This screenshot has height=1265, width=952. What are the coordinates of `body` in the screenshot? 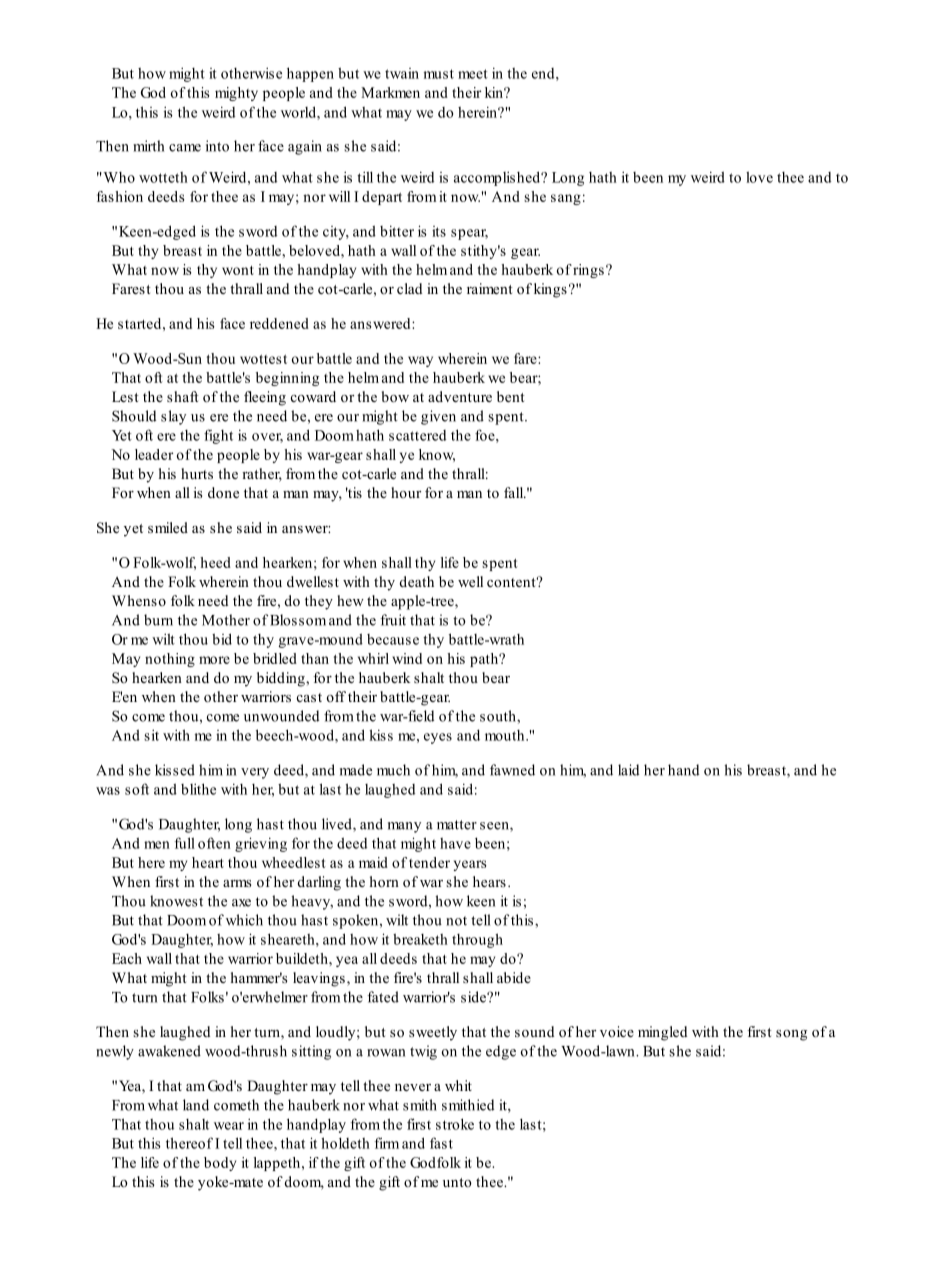 It's located at (220, 1164).
